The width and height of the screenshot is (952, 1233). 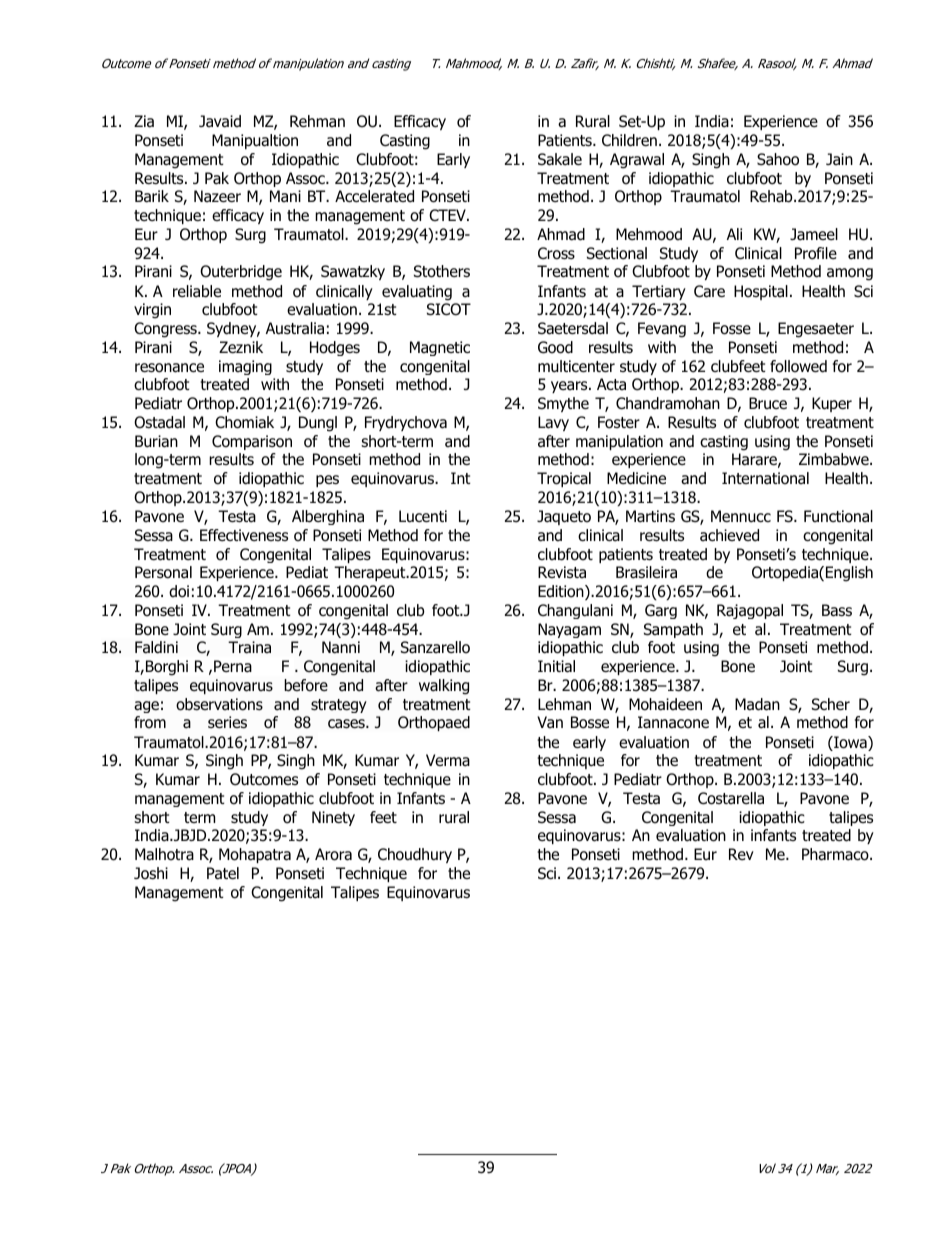 I want to click on Jain, so click(x=839, y=159).
